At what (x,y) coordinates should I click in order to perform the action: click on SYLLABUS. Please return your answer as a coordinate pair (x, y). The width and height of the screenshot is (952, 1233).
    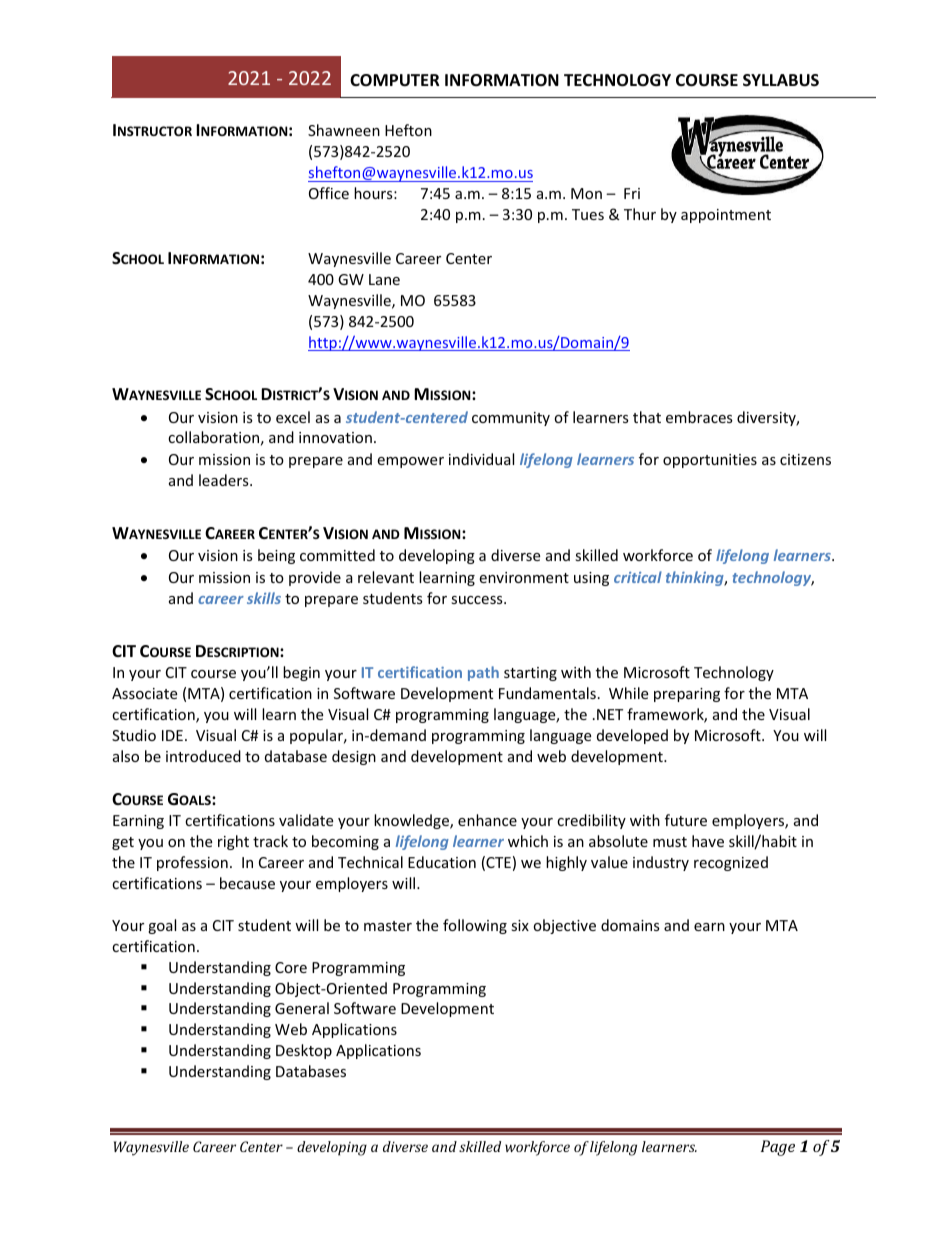
    Looking at the image, I should click on (781, 80).
